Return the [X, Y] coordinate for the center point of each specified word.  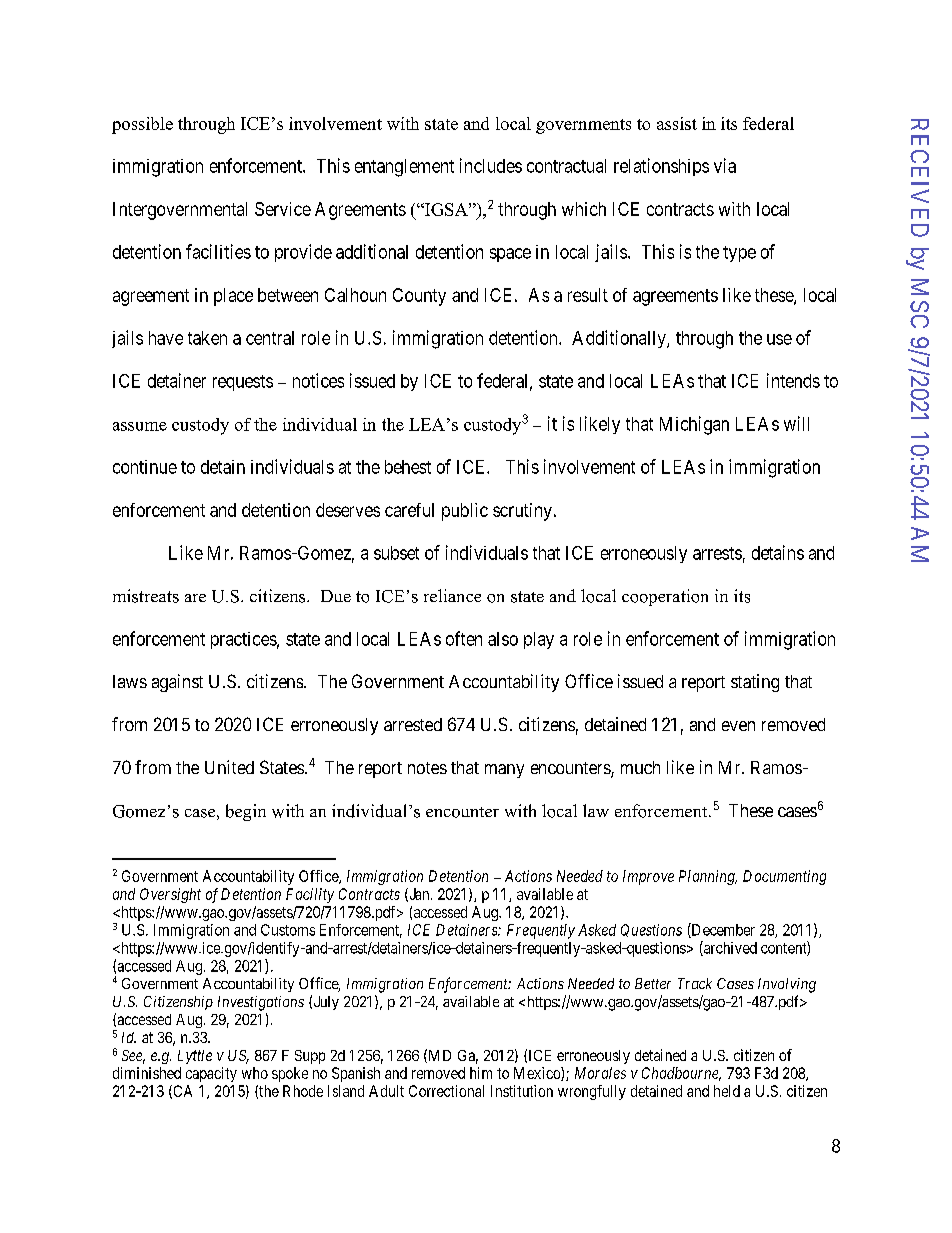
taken [207, 338]
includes [491, 165]
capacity [211, 1074]
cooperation [665, 597]
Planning [708, 877]
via [725, 165]
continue [145, 467]
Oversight [170, 895]
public [465, 512]
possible [142, 125]
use [779, 339]
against [177, 683]
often [464, 638]
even [738, 726]
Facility [310, 895]
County [419, 297]
